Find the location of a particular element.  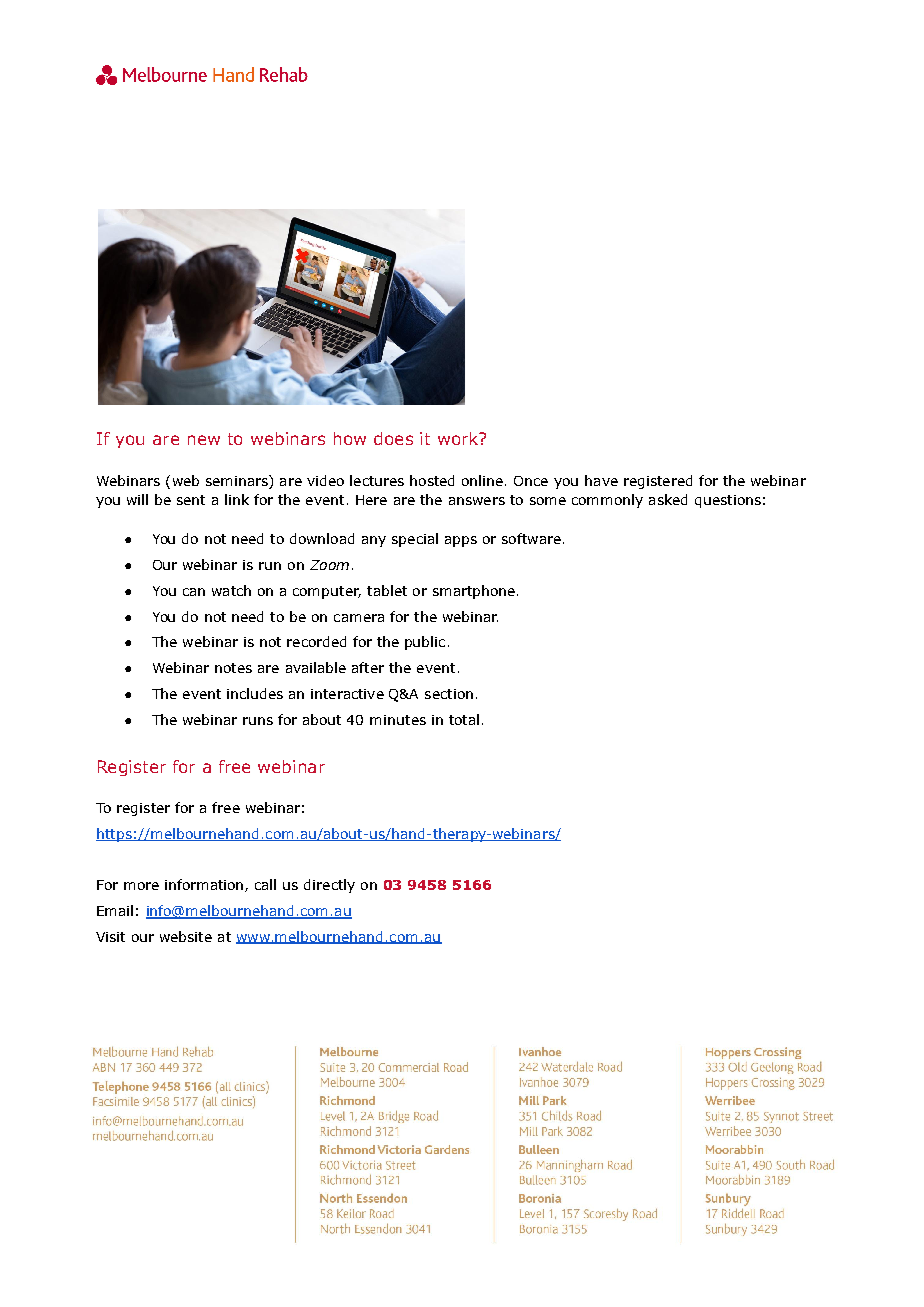

runs is located at coordinates (258, 721).
